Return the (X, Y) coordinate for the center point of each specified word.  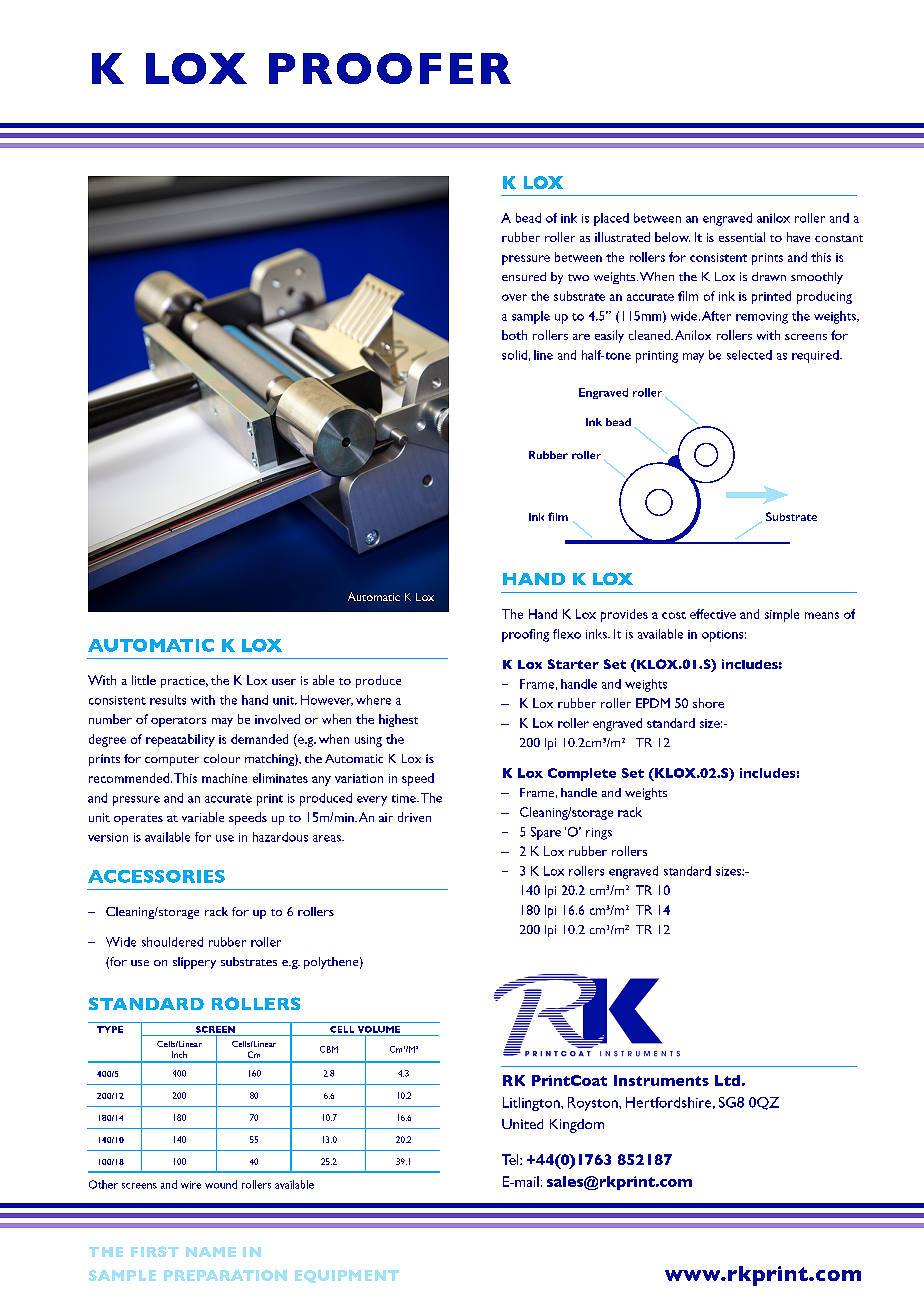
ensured (524, 276)
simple (782, 615)
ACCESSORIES (156, 876)
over (514, 297)
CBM (329, 1049)
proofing (525, 635)
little (144, 680)
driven (414, 817)
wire (191, 1185)
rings (599, 834)
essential (742, 237)
